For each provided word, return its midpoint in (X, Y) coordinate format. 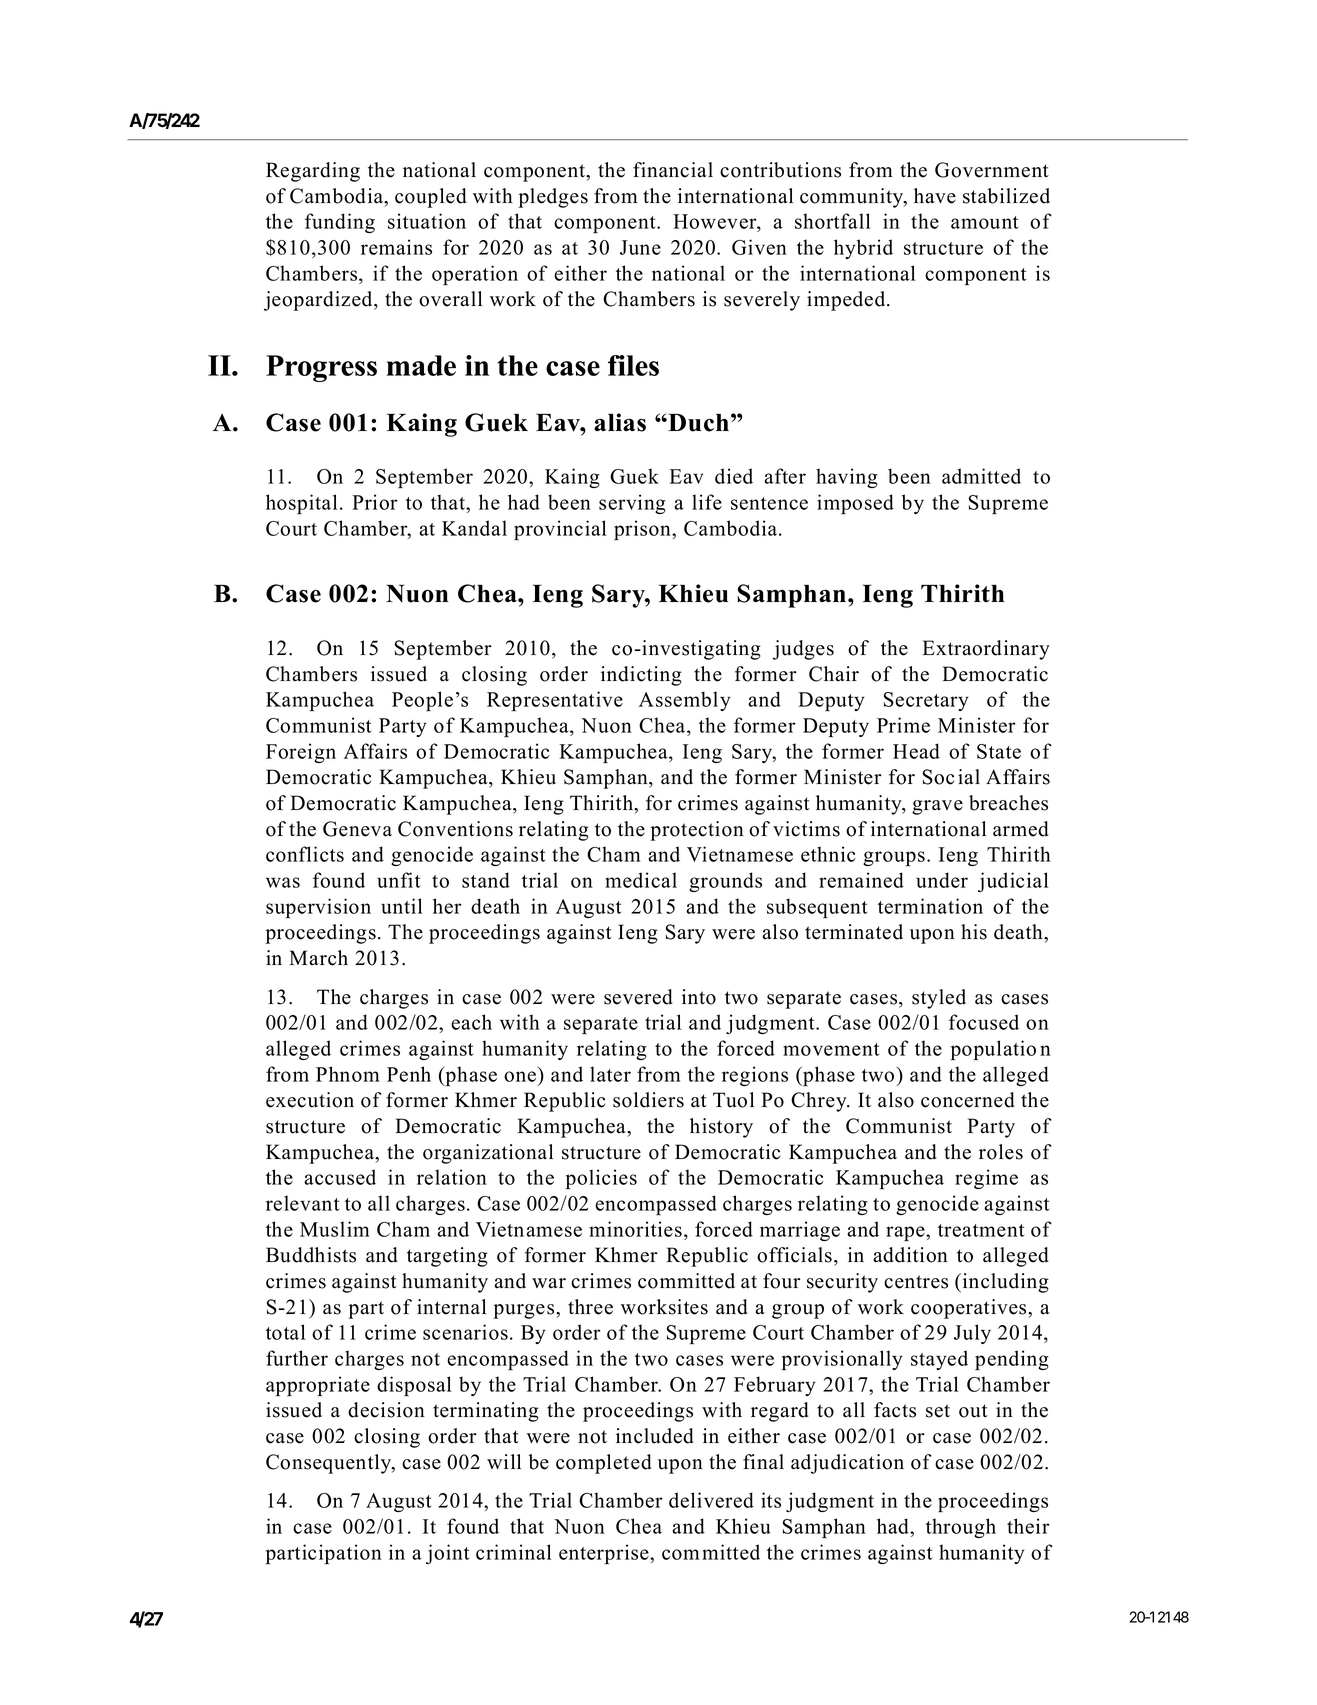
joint (447, 1554)
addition (910, 1255)
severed (638, 997)
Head (916, 751)
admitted (981, 476)
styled (939, 999)
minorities (635, 1229)
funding (340, 223)
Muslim (335, 1229)
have (935, 196)
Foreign (301, 753)
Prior (375, 502)
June (640, 247)
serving (632, 504)
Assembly (685, 701)
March (318, 958)
